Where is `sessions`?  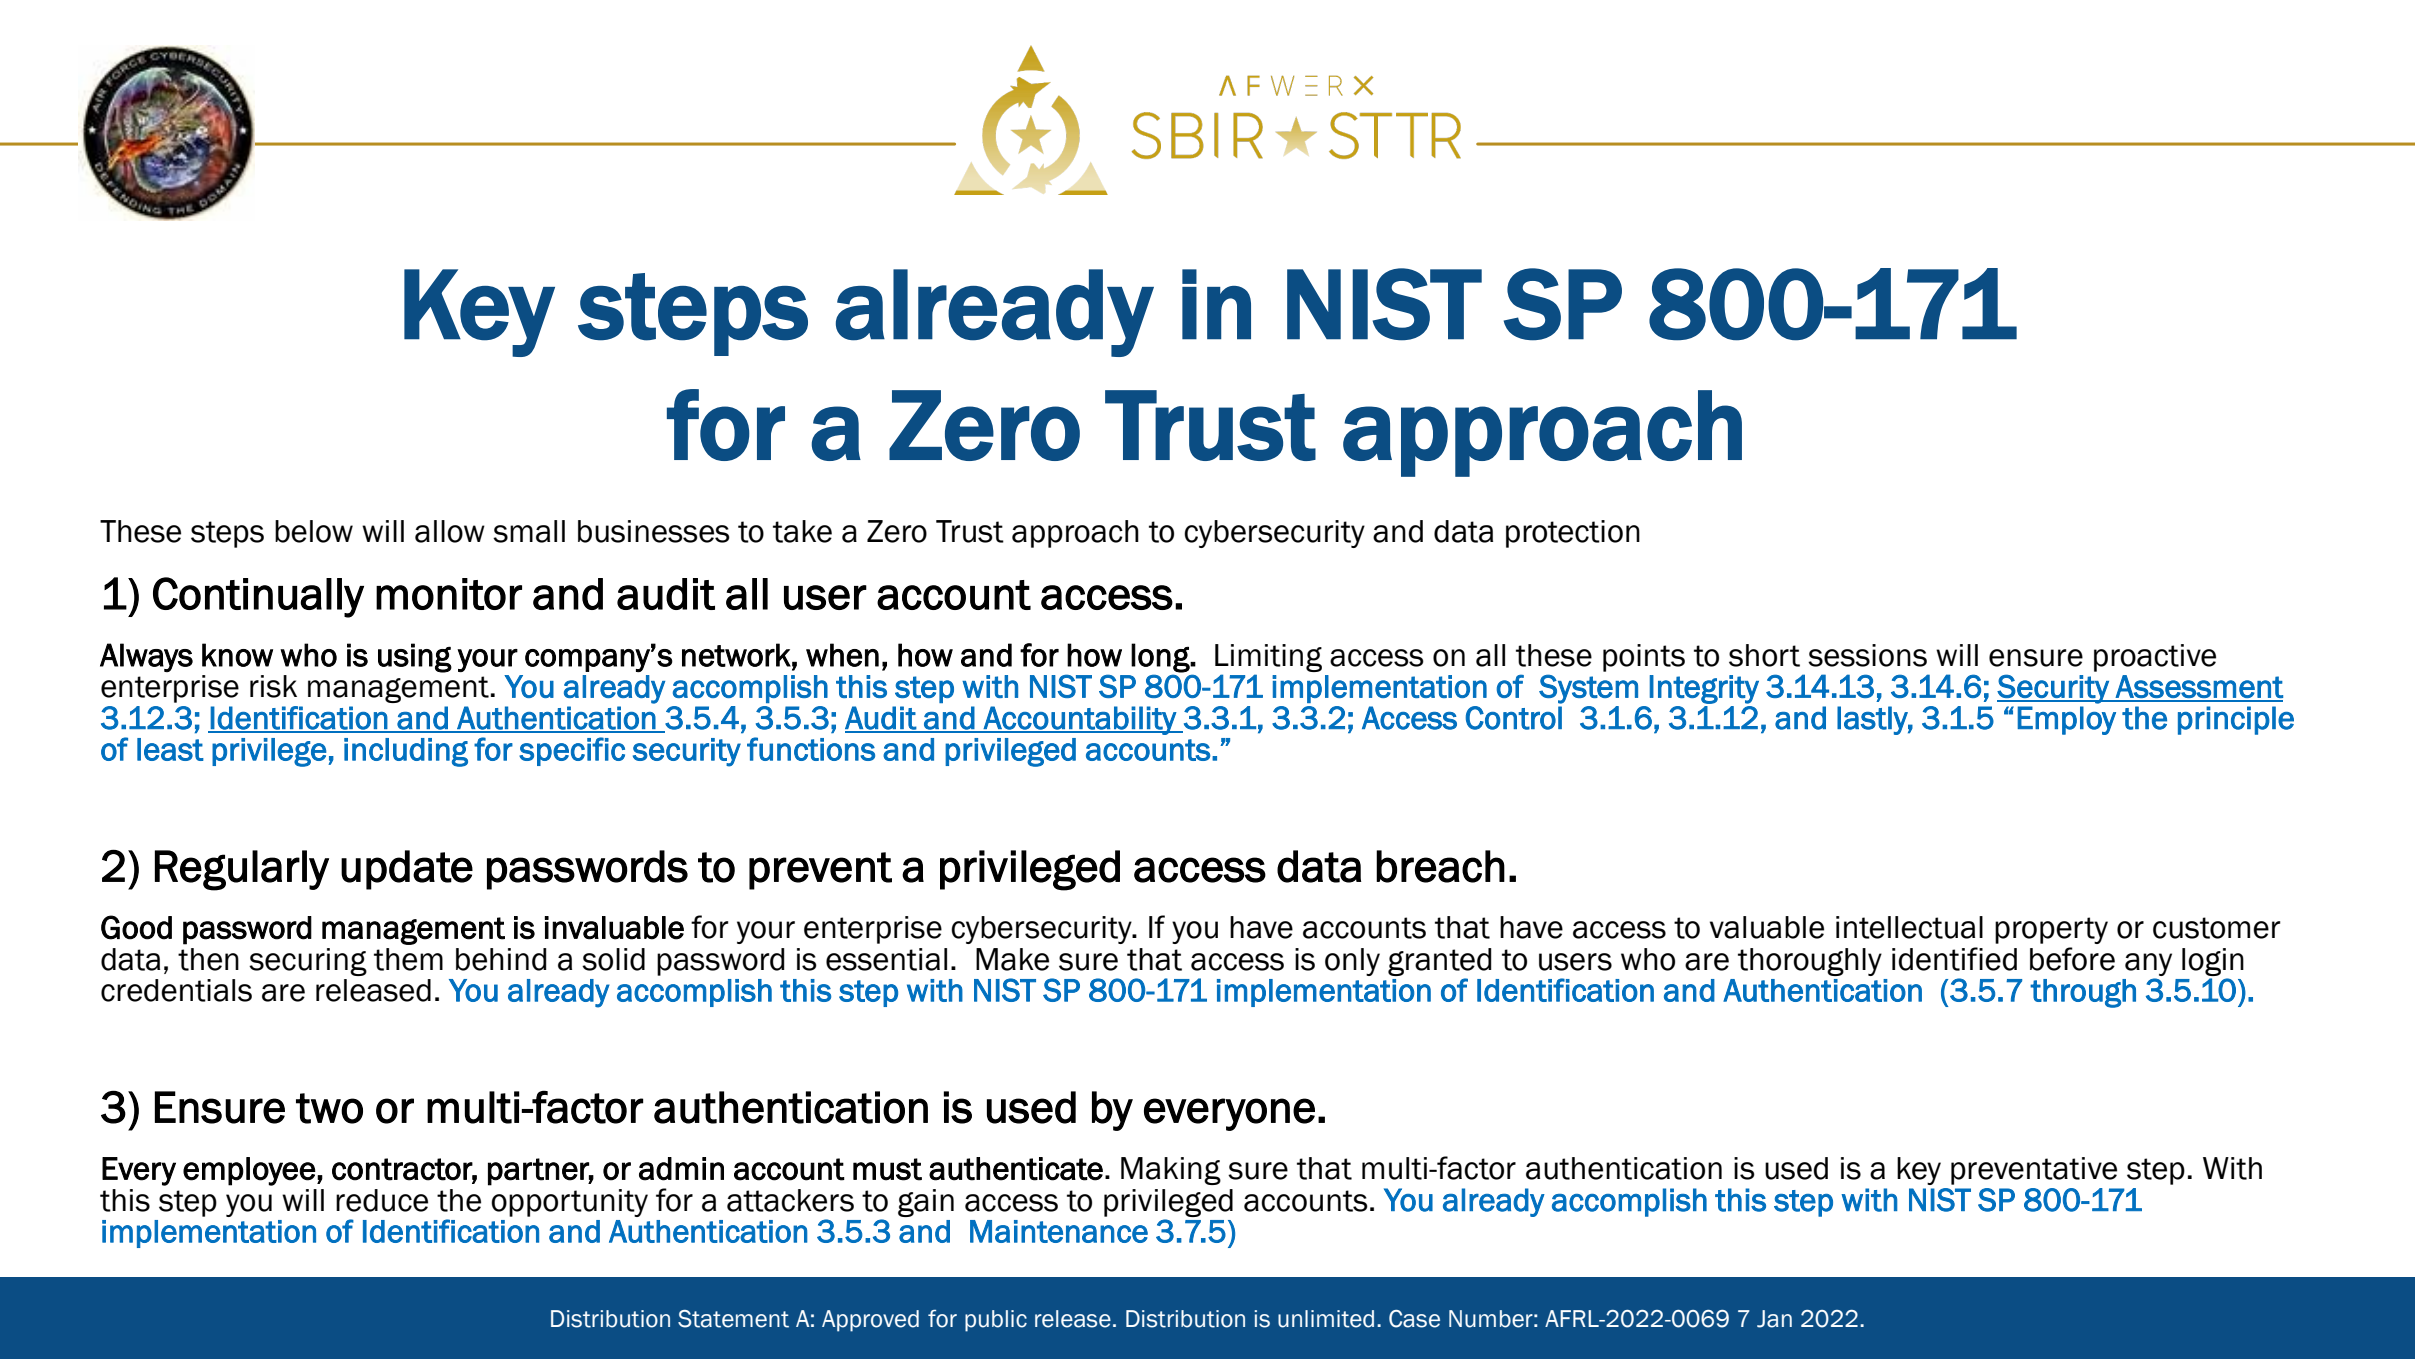
sessions is located at coordinates (1867, 655).
